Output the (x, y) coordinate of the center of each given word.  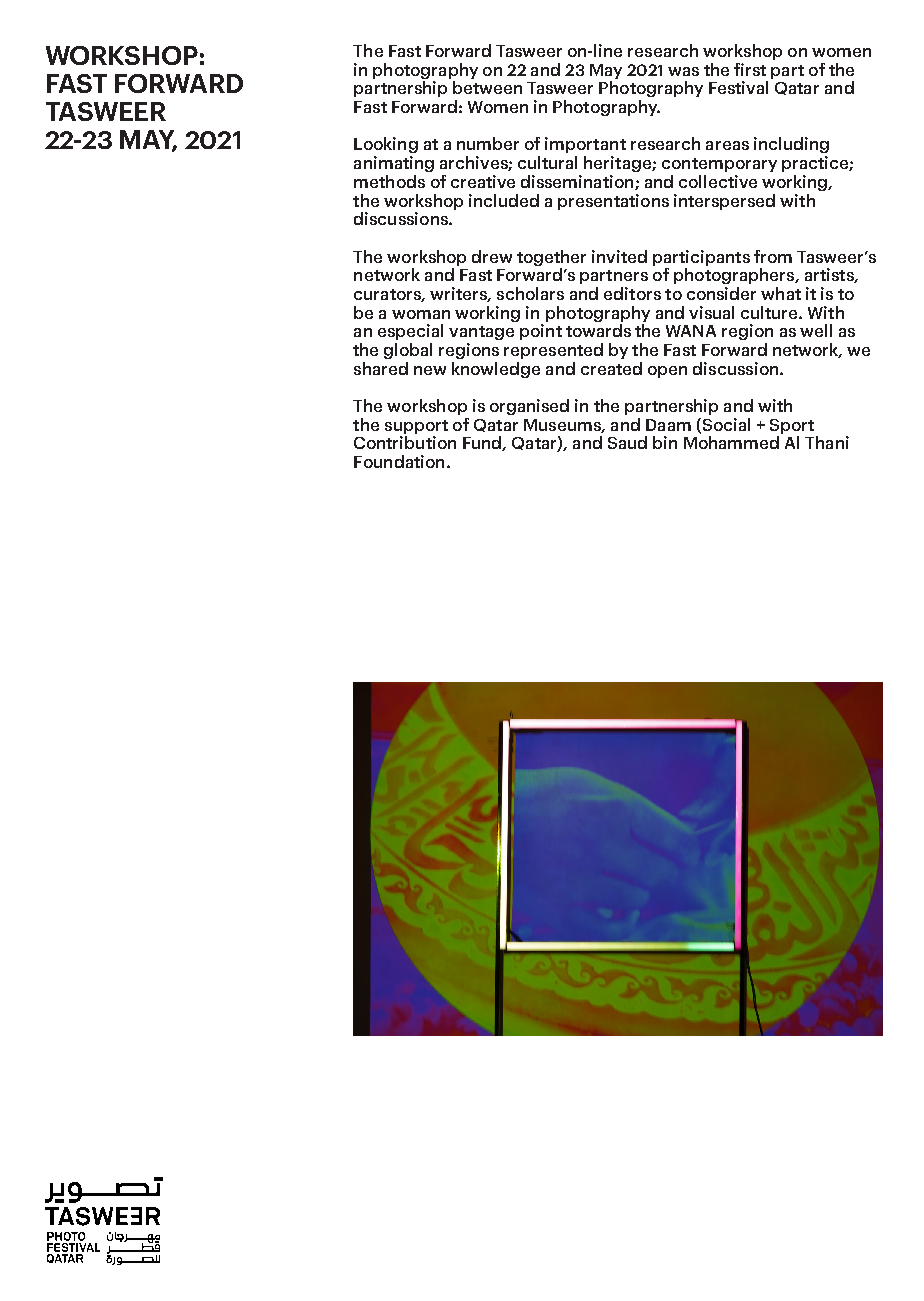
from (773, 256)
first (750, 69)
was (683, 71)
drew (492, 256)
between (487, 87)
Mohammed (731, 442)
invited (619, 256)
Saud (627, 442)
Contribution (405, 442)
